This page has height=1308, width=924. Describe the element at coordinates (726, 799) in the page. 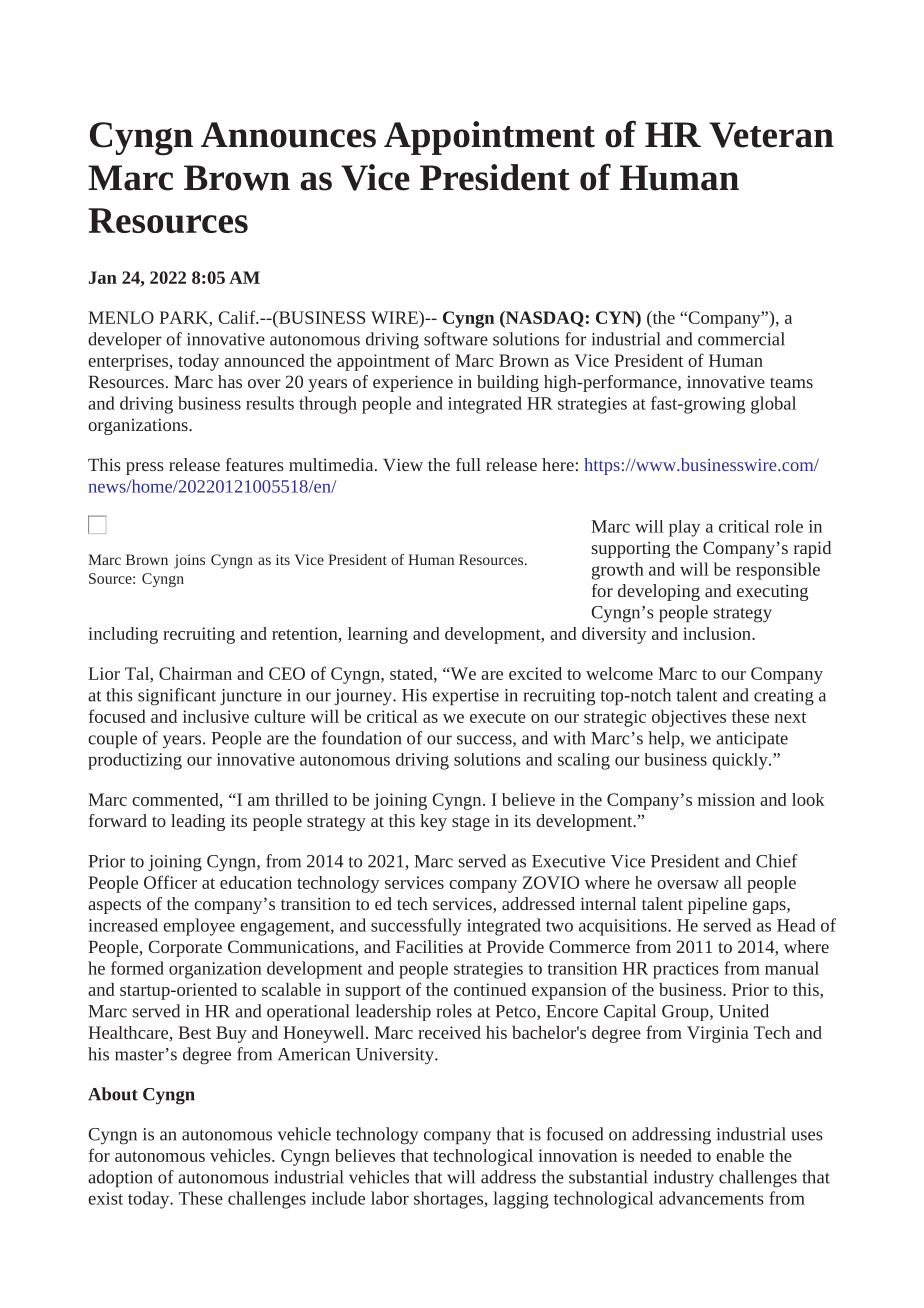

I see `mission` at that location.
